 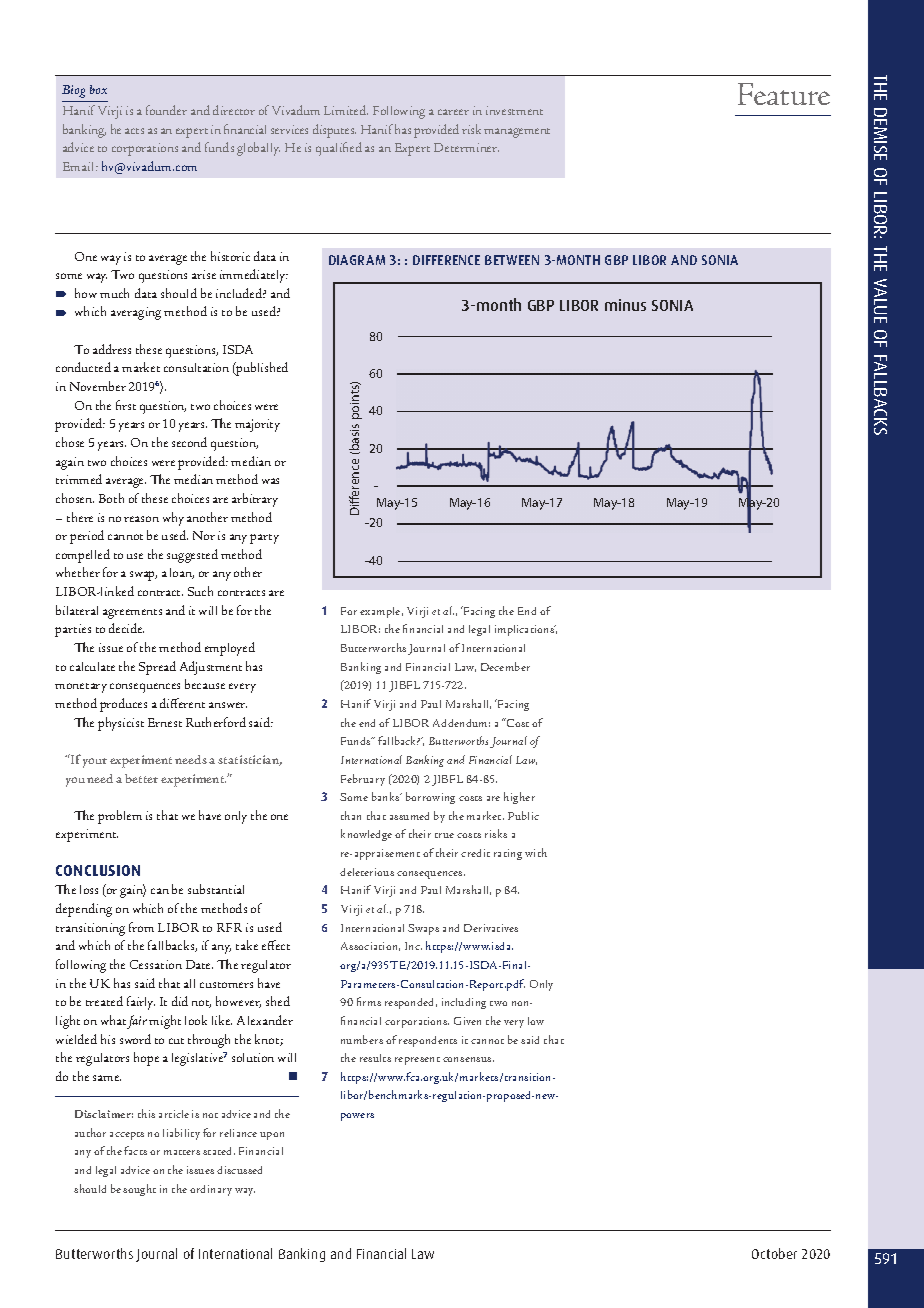 What do you see at coordinates (625, 305) in the screenshot?
I see `minus` at bounding box center [625, 305].
